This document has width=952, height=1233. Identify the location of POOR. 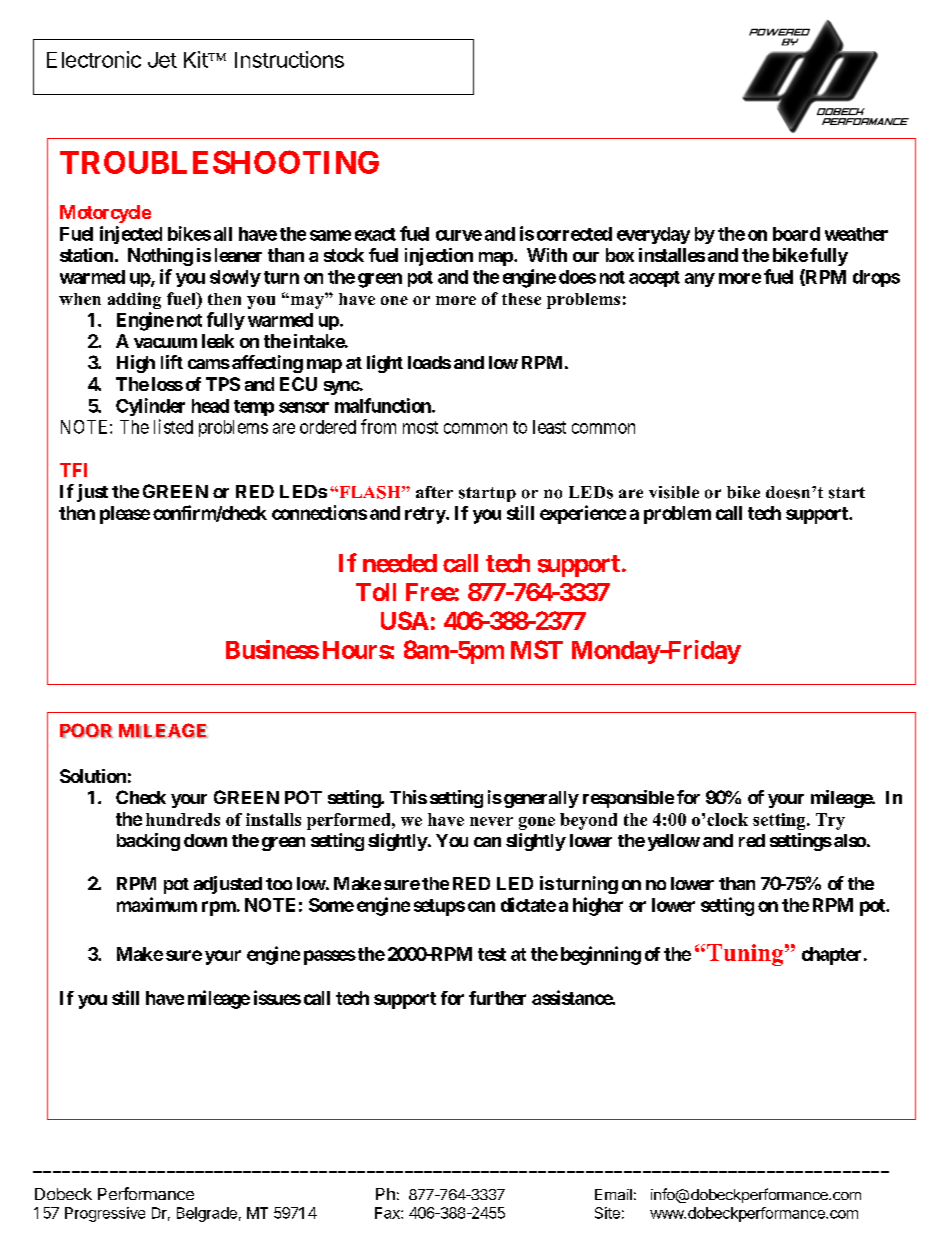
(86, 730).
